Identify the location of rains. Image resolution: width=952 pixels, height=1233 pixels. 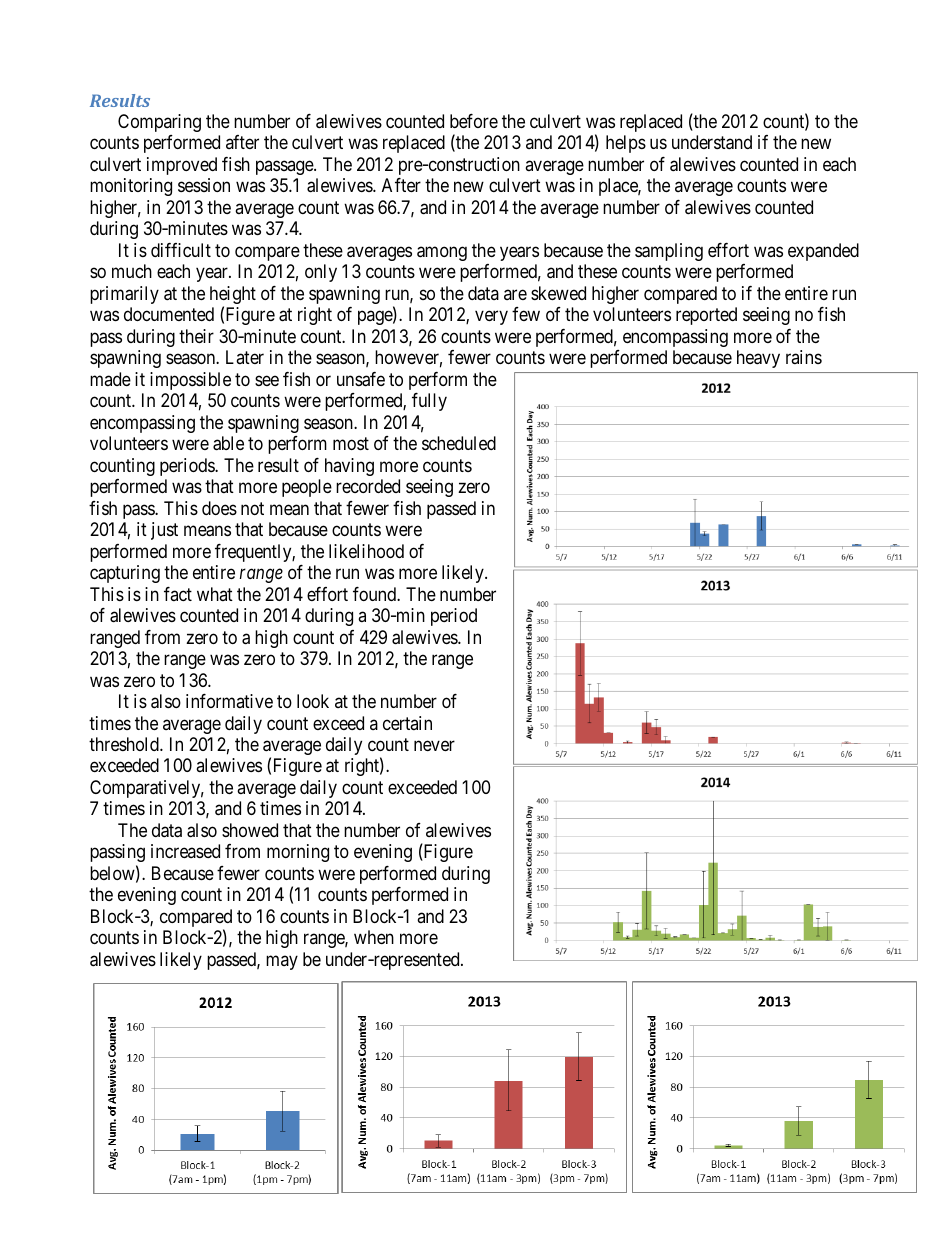
(804, 357).
